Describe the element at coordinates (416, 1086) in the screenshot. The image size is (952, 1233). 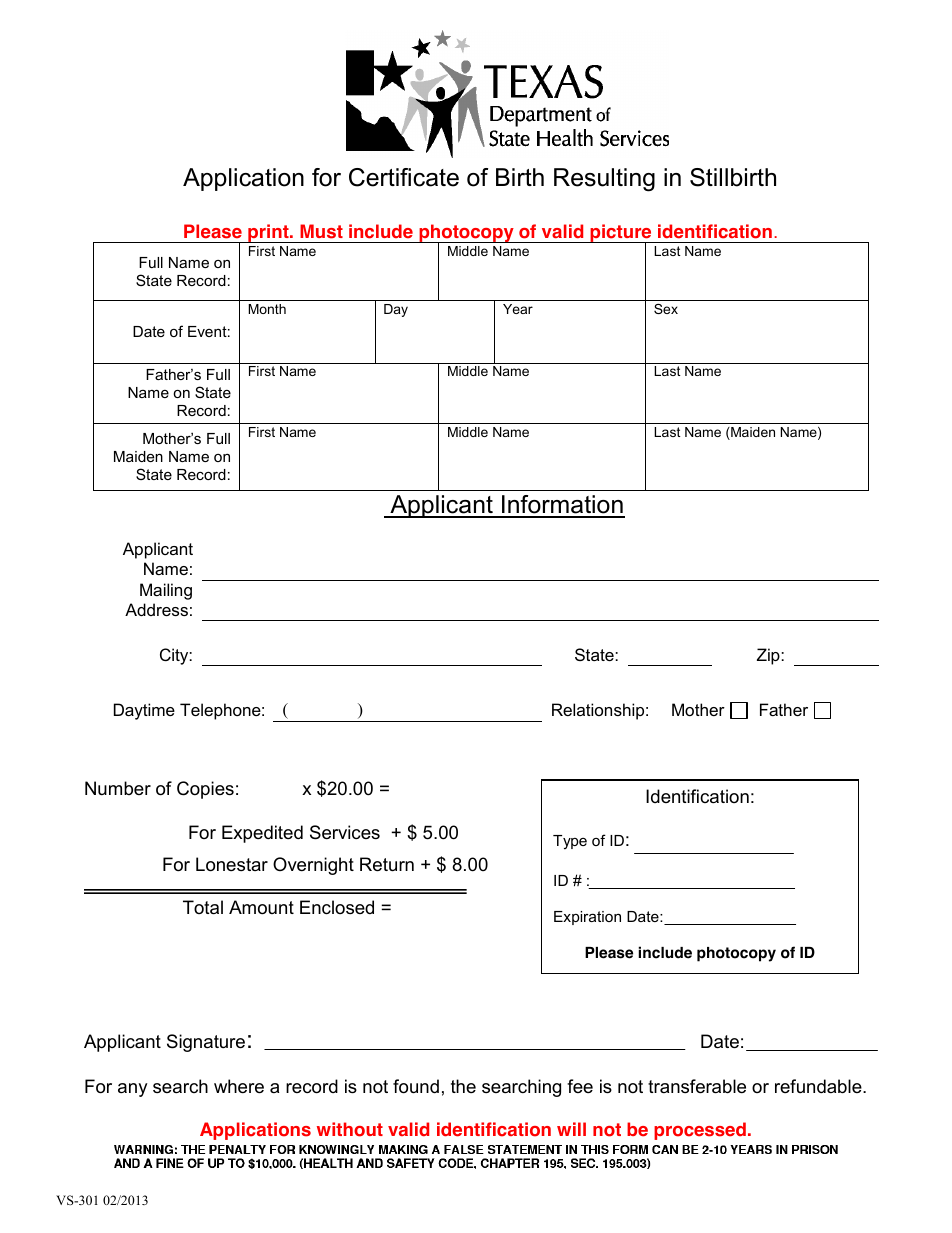
I see `found` at that location.
